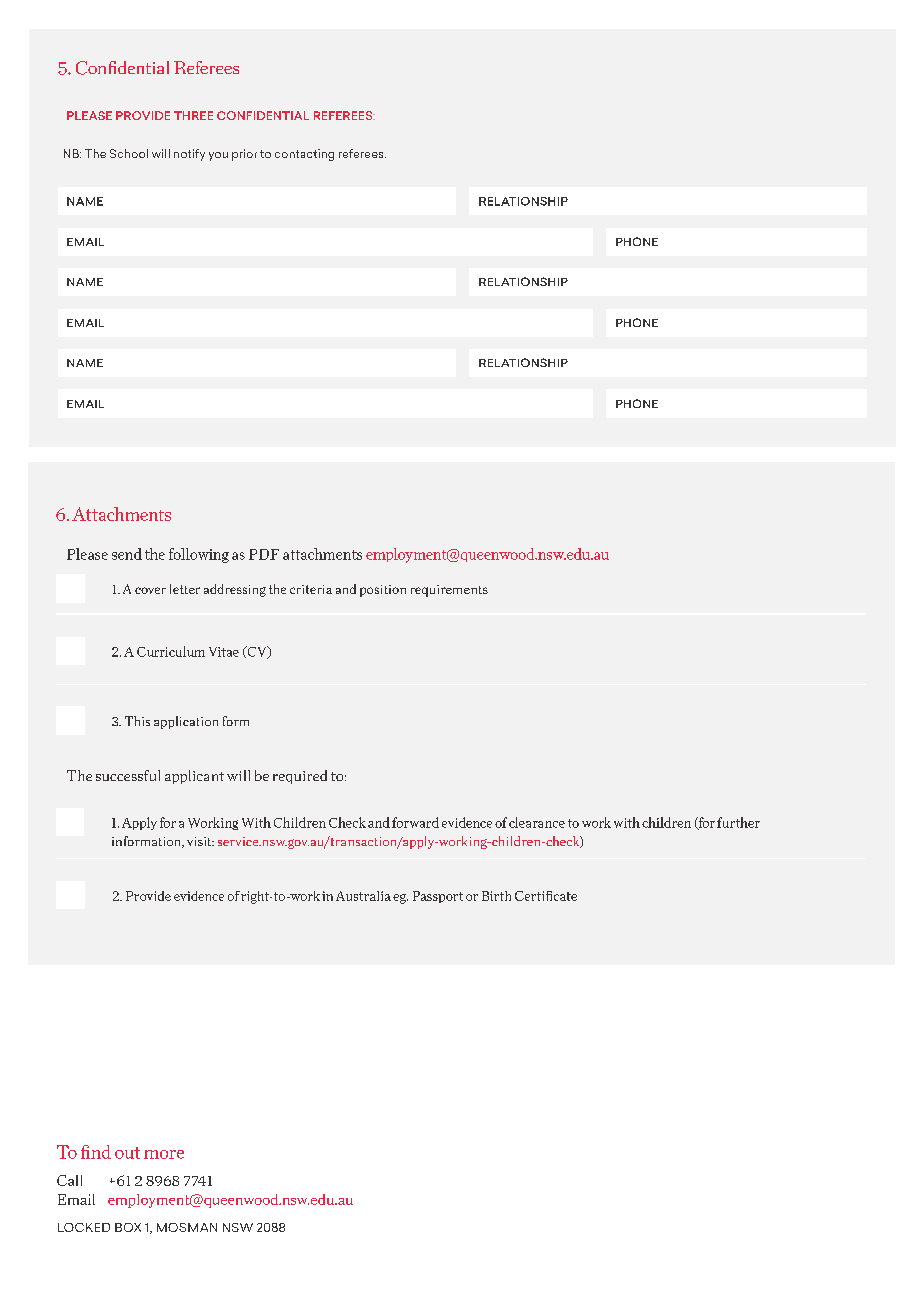 The width and height of the screenshot is (924, 1308). Describe the element at coordinates (244, 155) in the screenshot. I see `prior` at that location.
